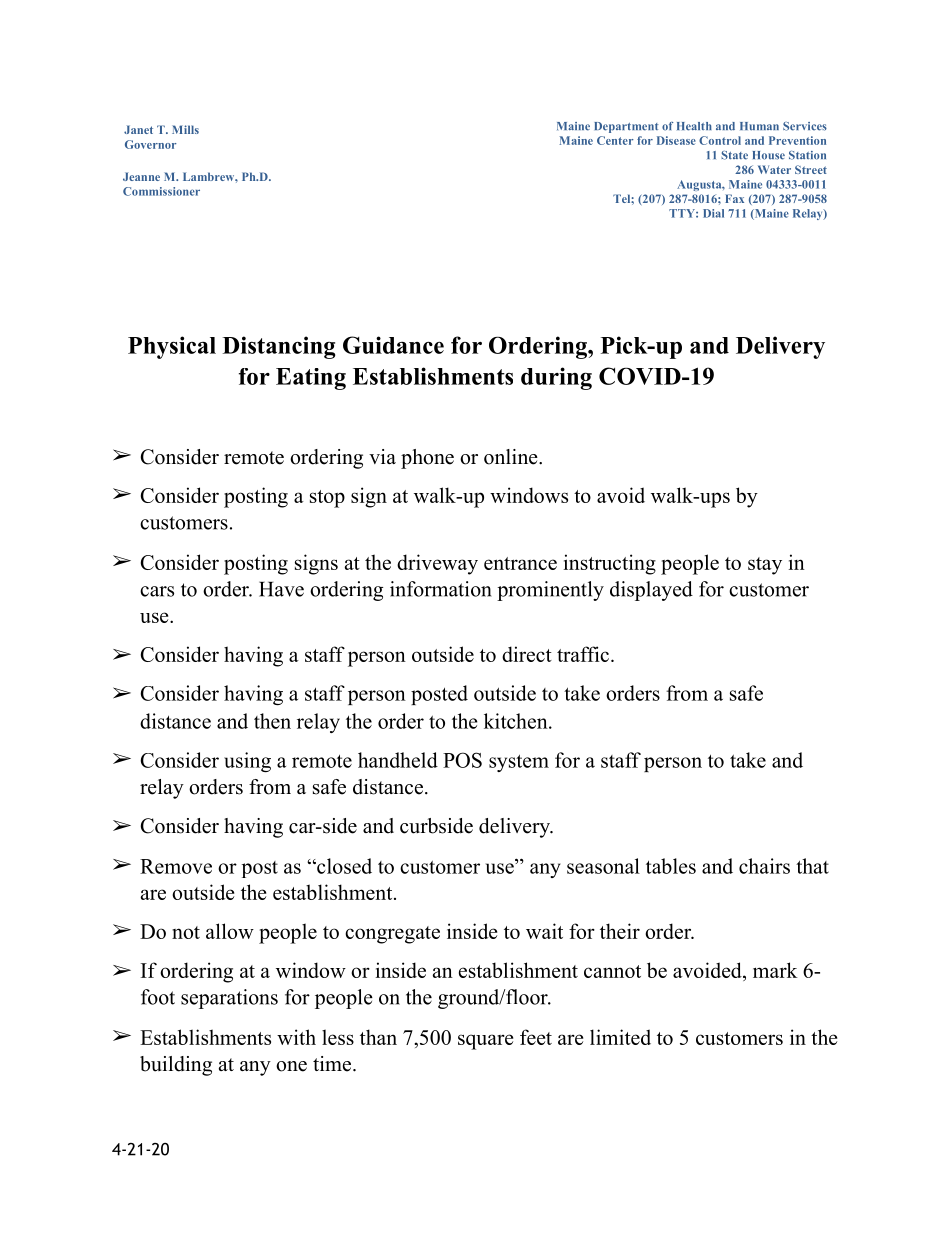 Image resolution: width=952 pixels, height=1233 pixels. Describe the element at coordinates (734, 155) in the screenshot. I see `State` at that location.
